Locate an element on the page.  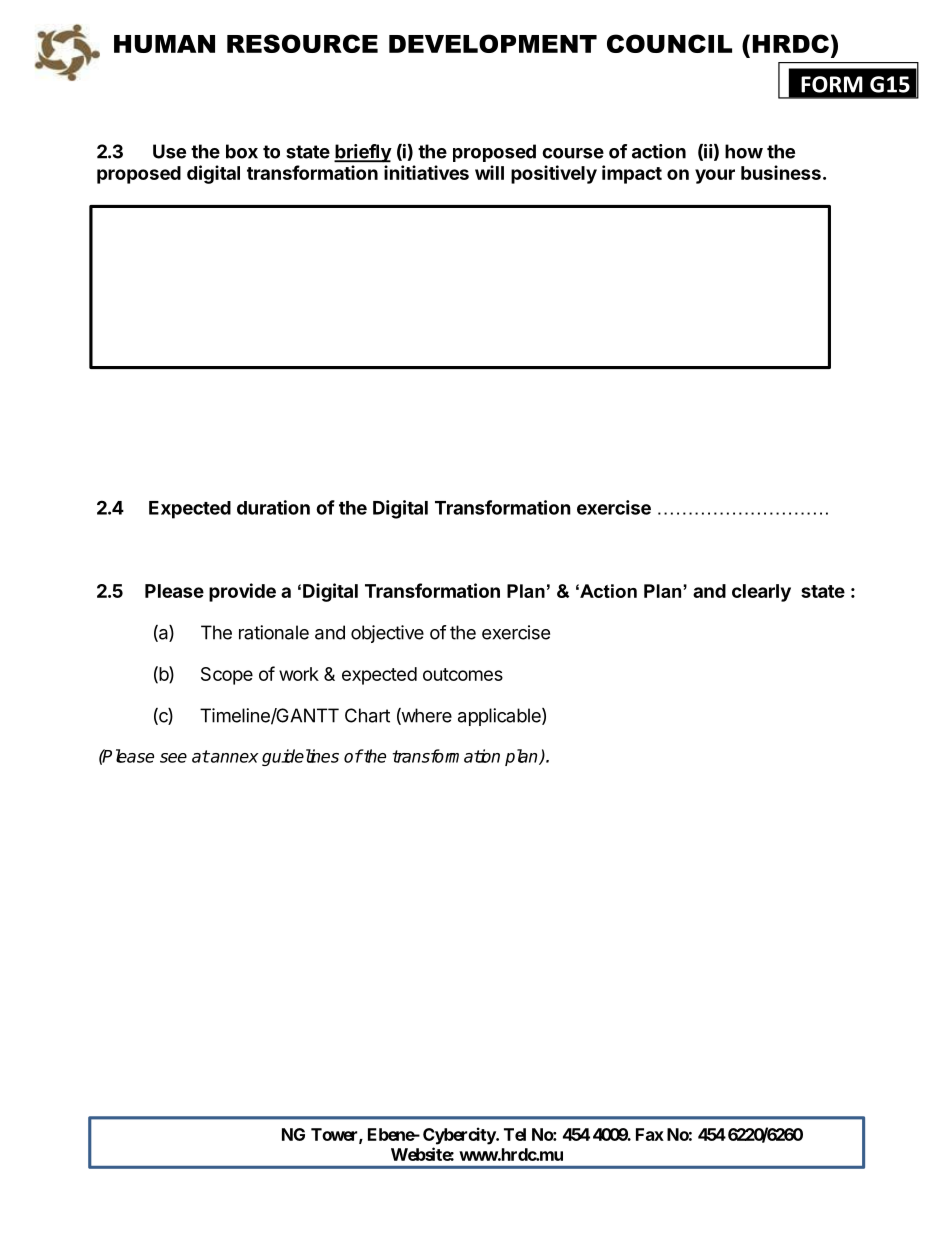
RESOURCE is located at coordinates (302, 43).
